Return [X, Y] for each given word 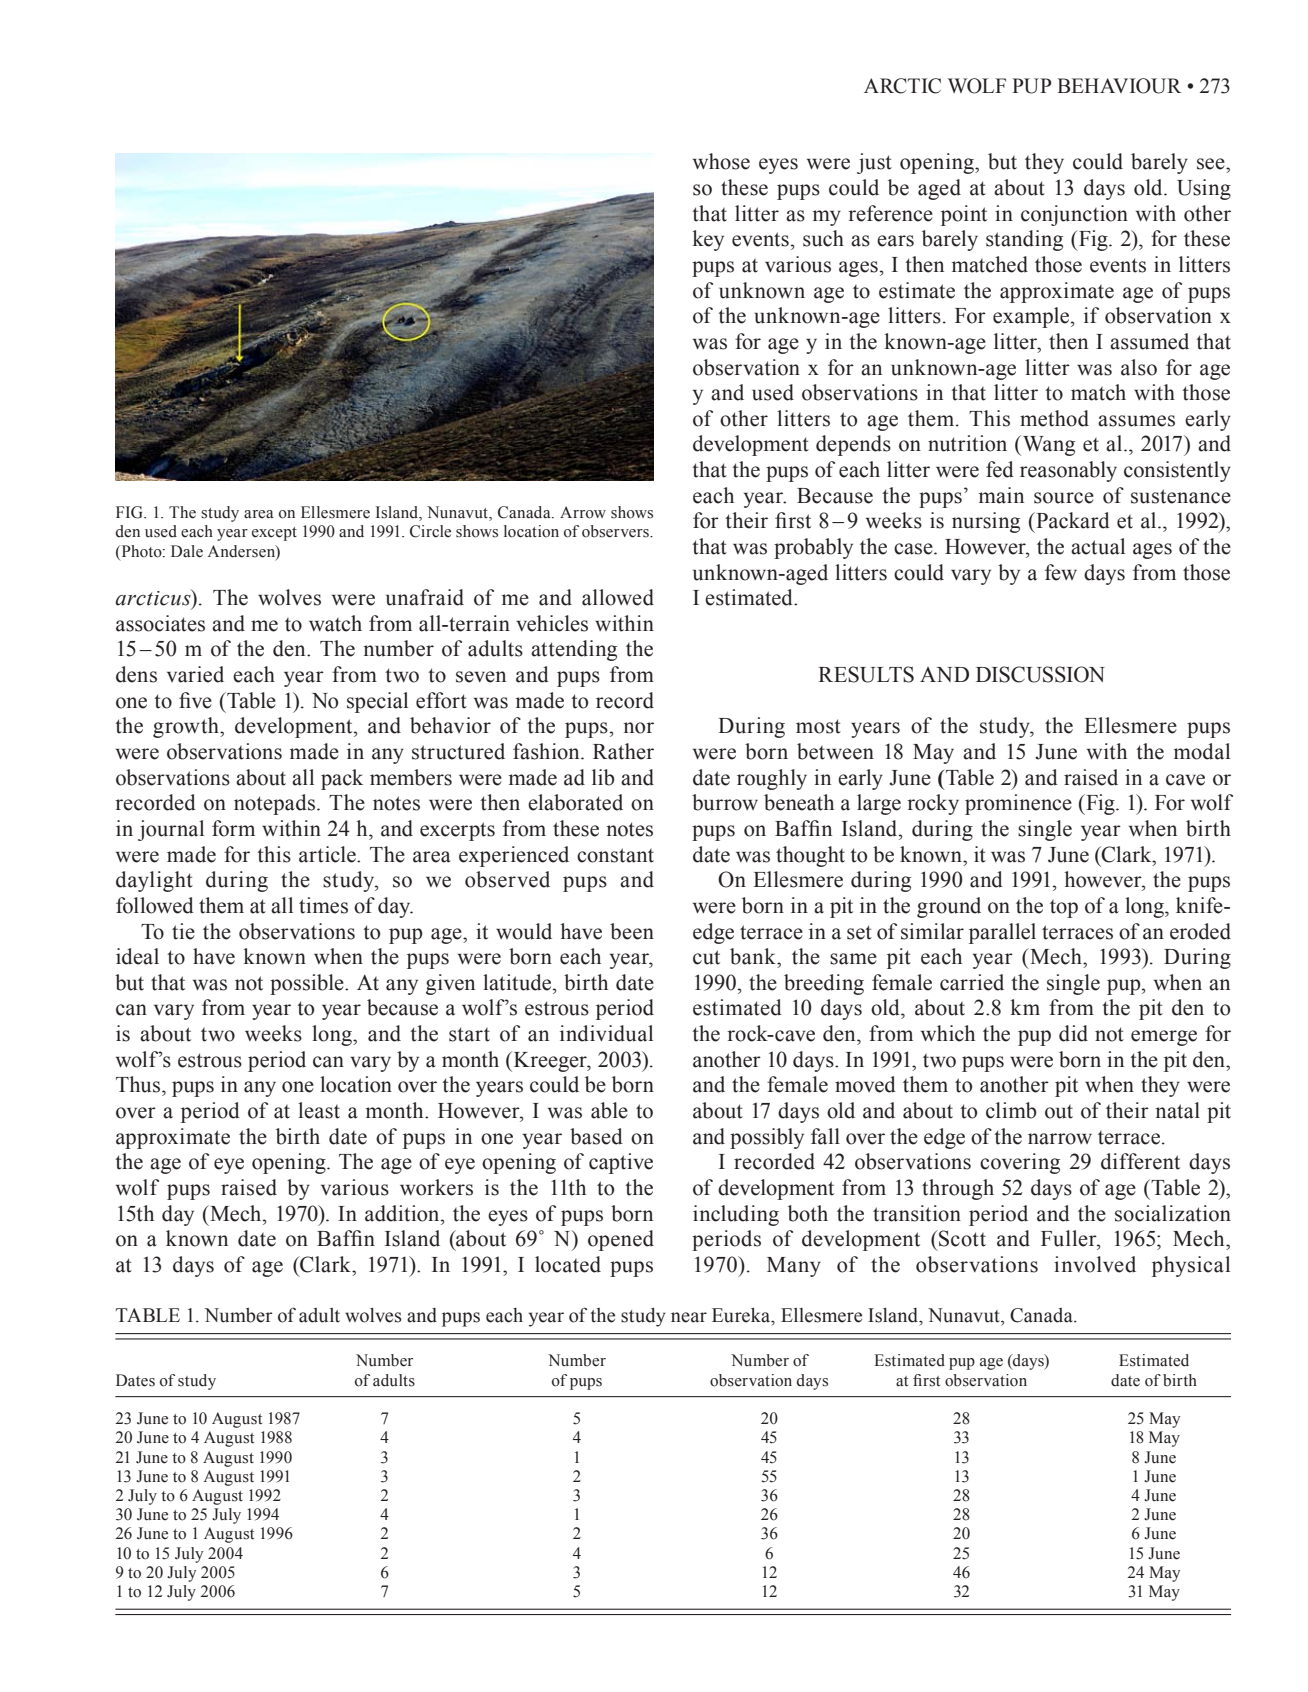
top [1064, 909]
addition [403, 1213]
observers [616, 531]
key [708, 240]
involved [1095, 1264]
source [1064, 498]
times [323, 905]
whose [721, 161]
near [689, 1317]
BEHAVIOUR [1119, 86]
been [632, 931]
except [274, 534]
